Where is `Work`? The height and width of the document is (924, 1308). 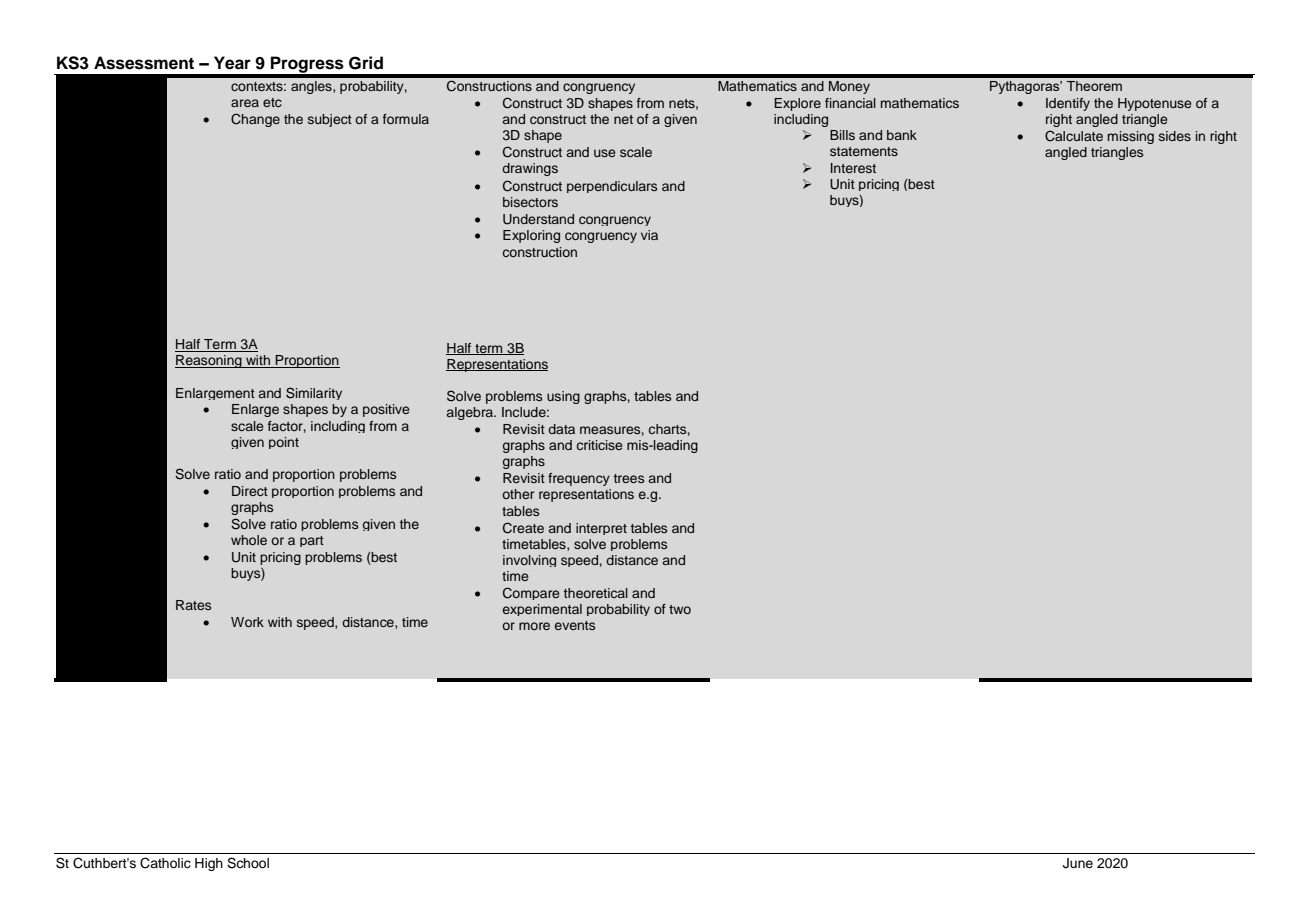
Work is located at coordinates (247, 622).
